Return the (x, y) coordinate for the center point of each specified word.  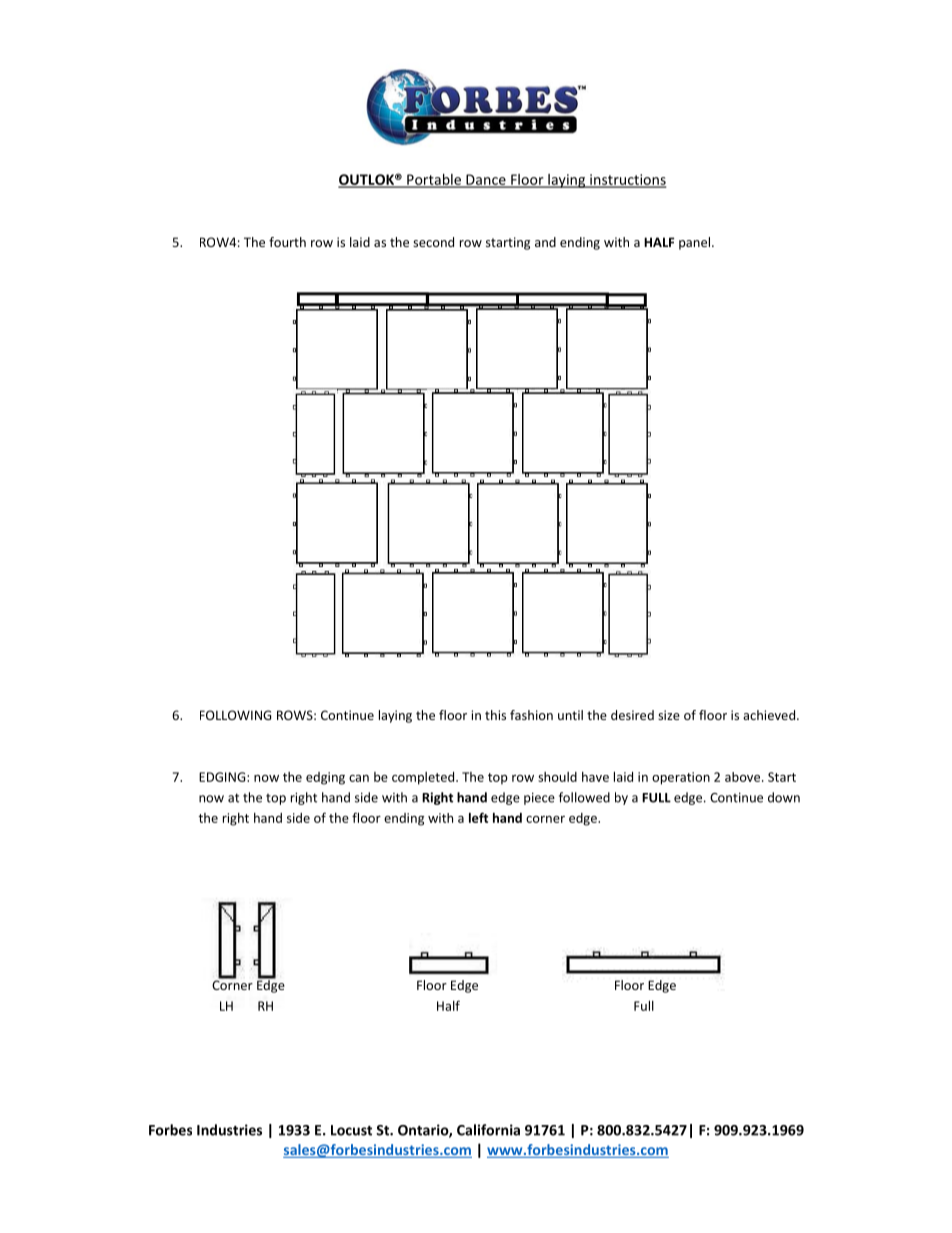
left (478, 817)
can (359, 778)
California (488, 1130)
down (784, 797)
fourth (287, 242)
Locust (351, 1130)
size (669, 715)
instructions (627, 180)
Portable (434, 180)
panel (696, 243)
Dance (486, 180)
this (495, 715)
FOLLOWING (235, 715)
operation (681, 778)
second (433, 242)
